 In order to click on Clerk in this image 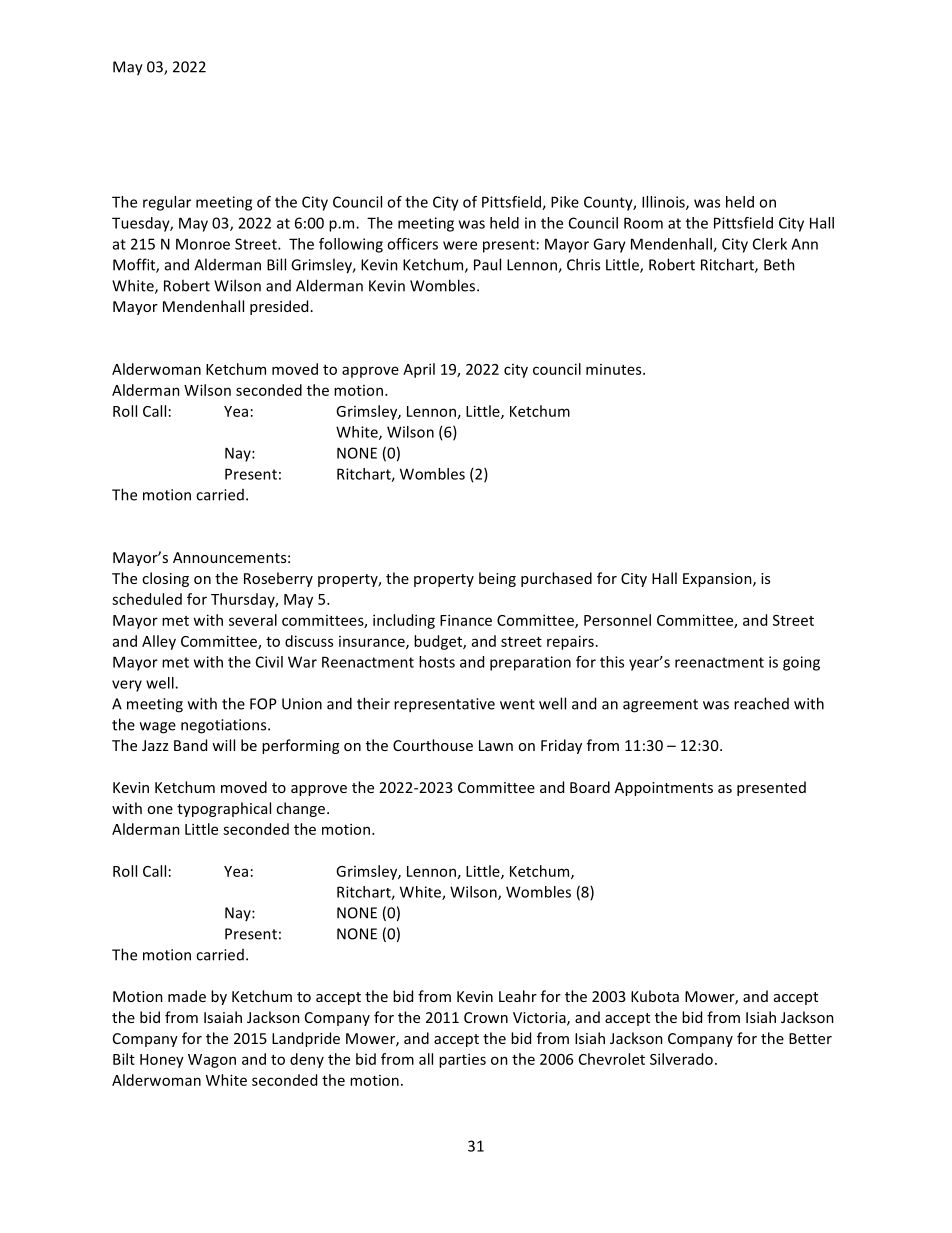, I will do `click(770, 244)`.
